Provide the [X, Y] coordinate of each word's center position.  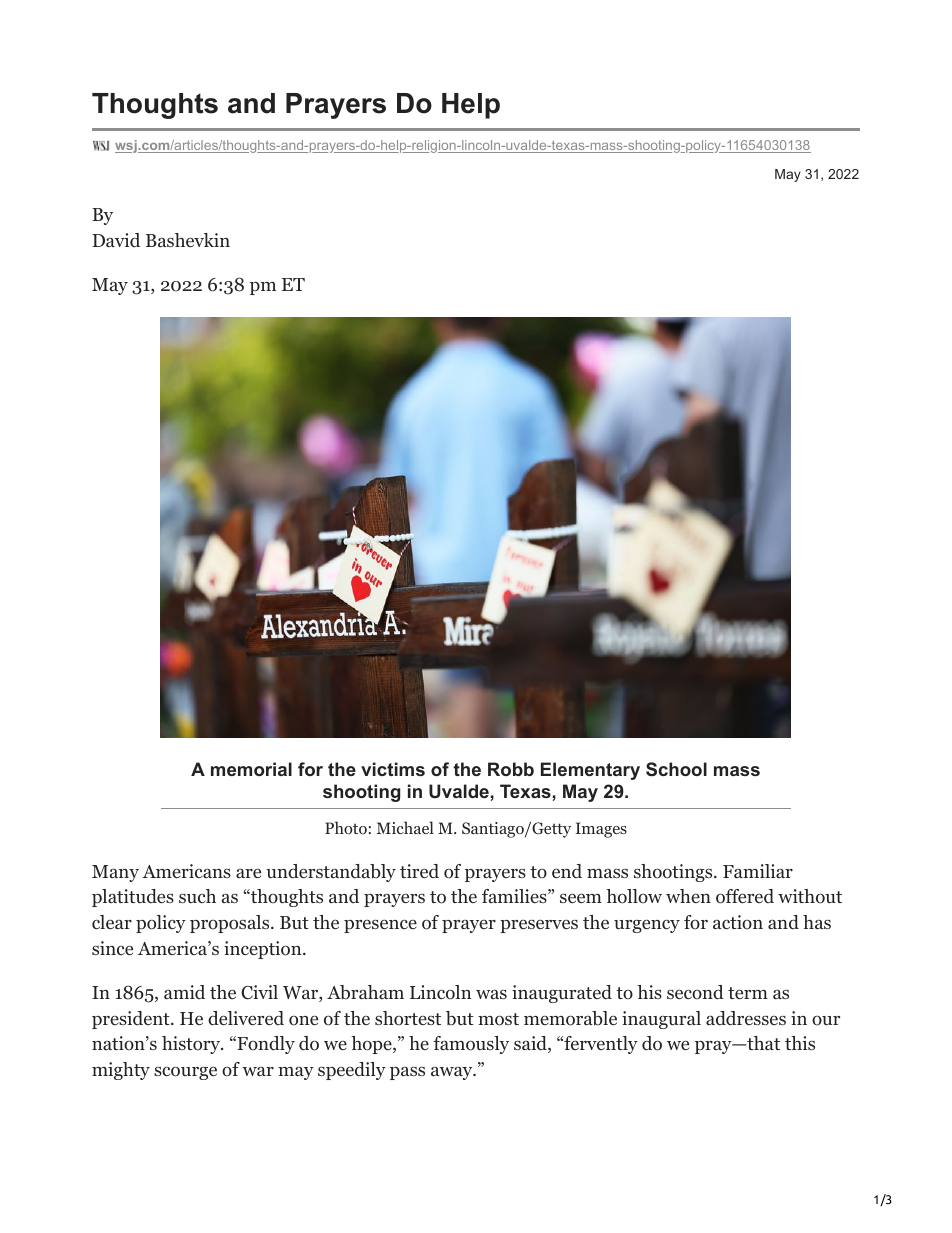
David [116, 240]
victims [393, 769]
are [248, 873]
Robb [511, 769]
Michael [405, 827]
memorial [251, 769]
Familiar [758, 871]
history [192, 1045]
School [676, 769]
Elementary [590, 771]
